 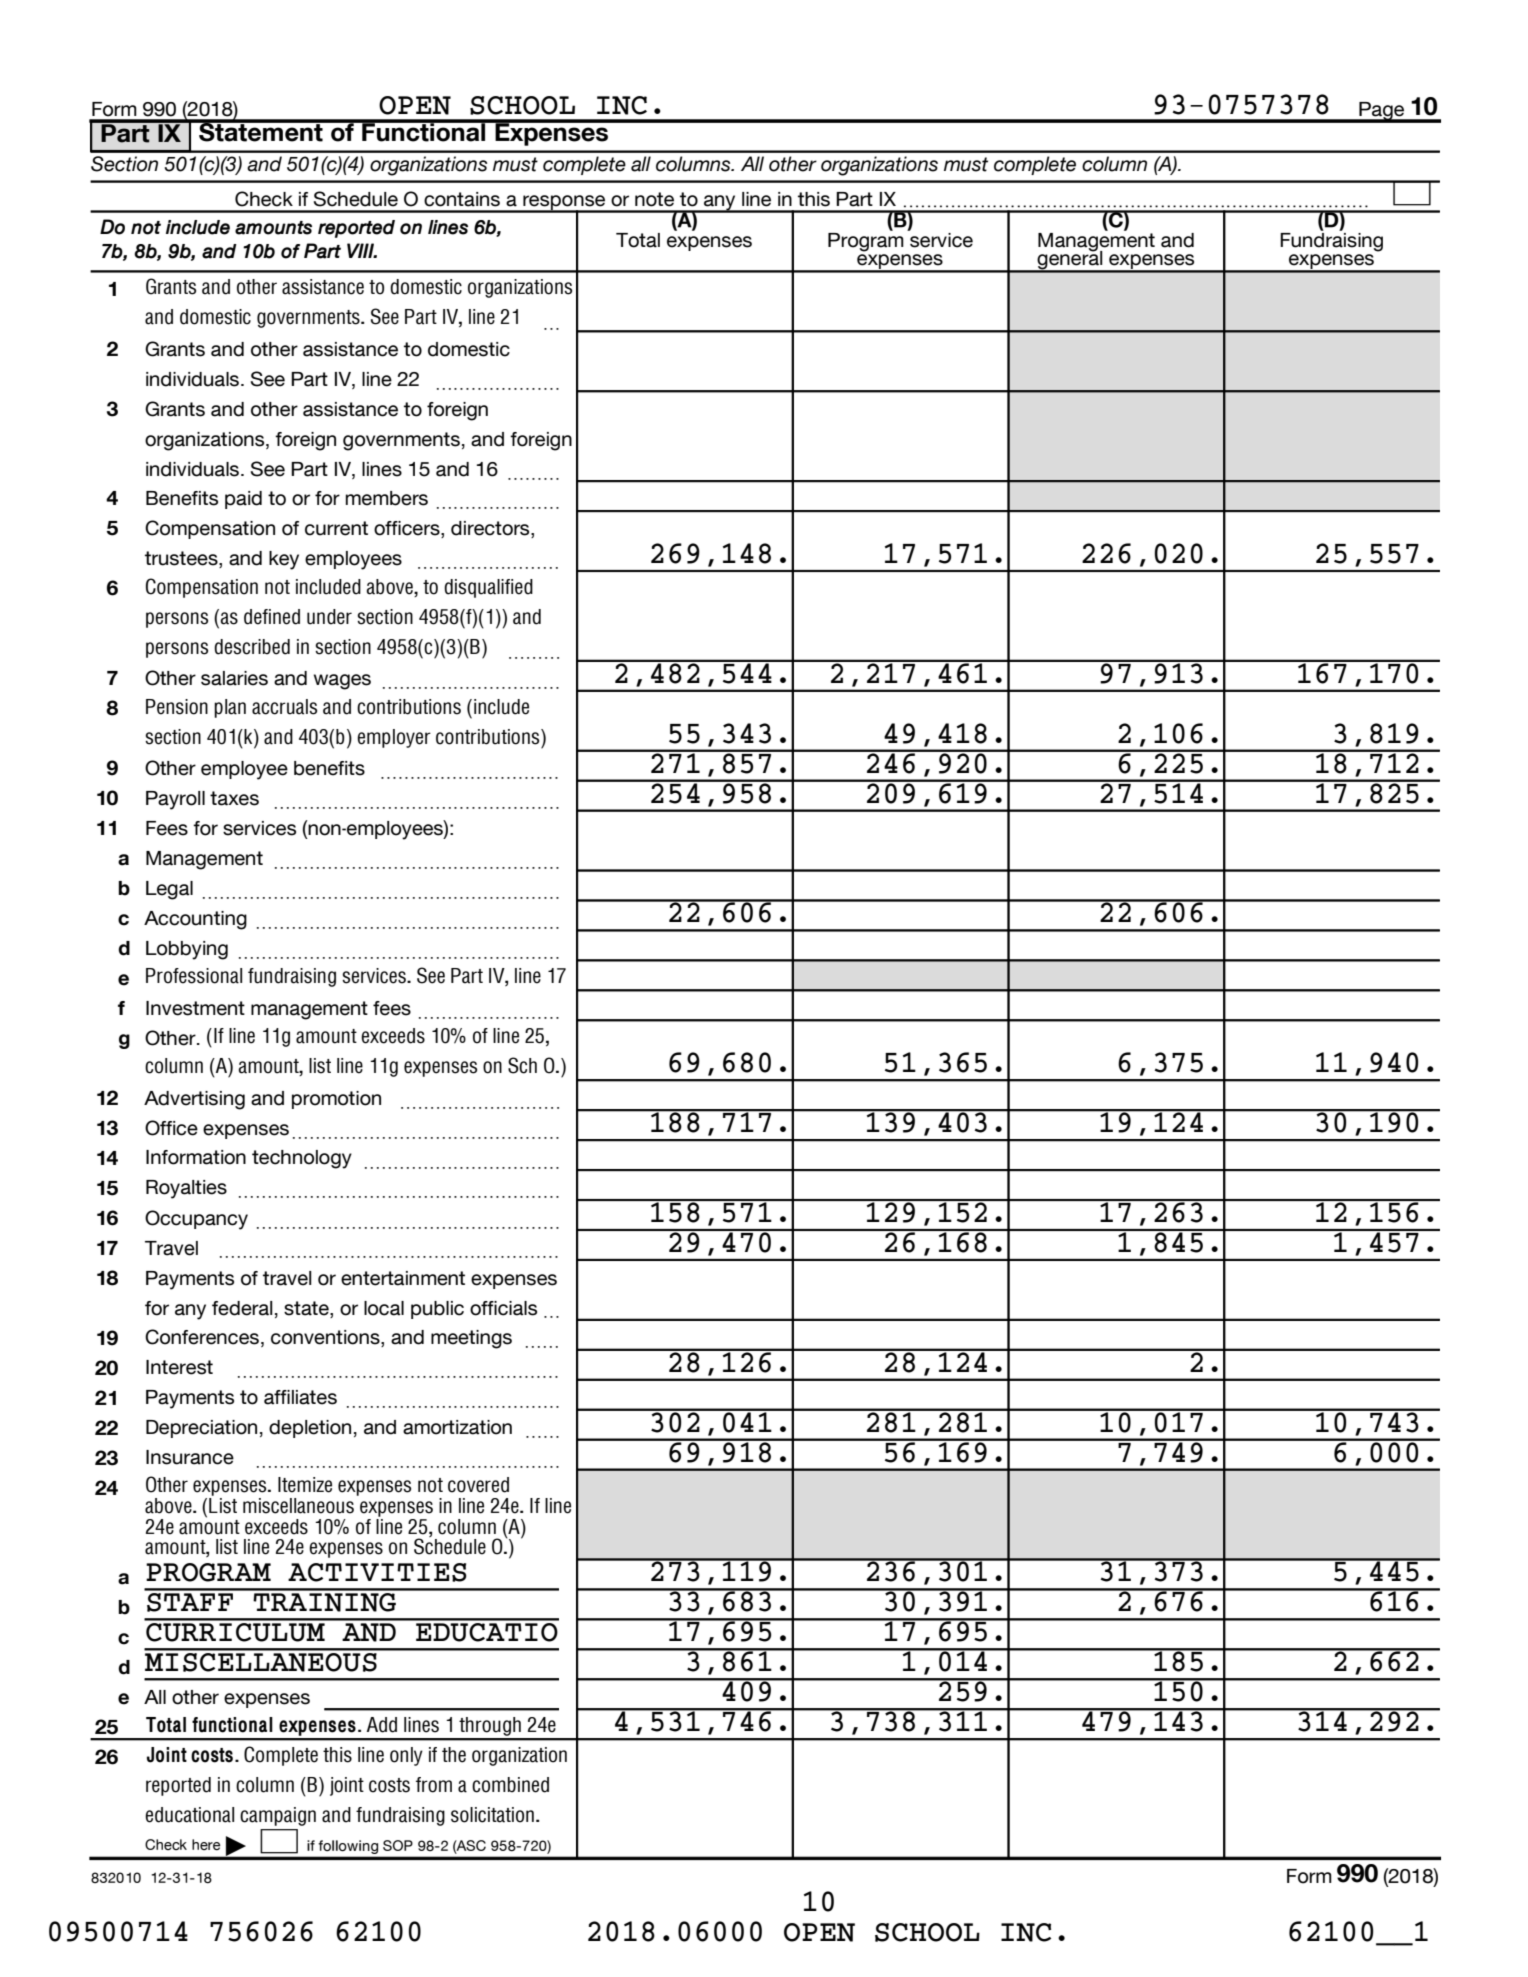 I want to click on amortization, so click(x=457, y=1427).
